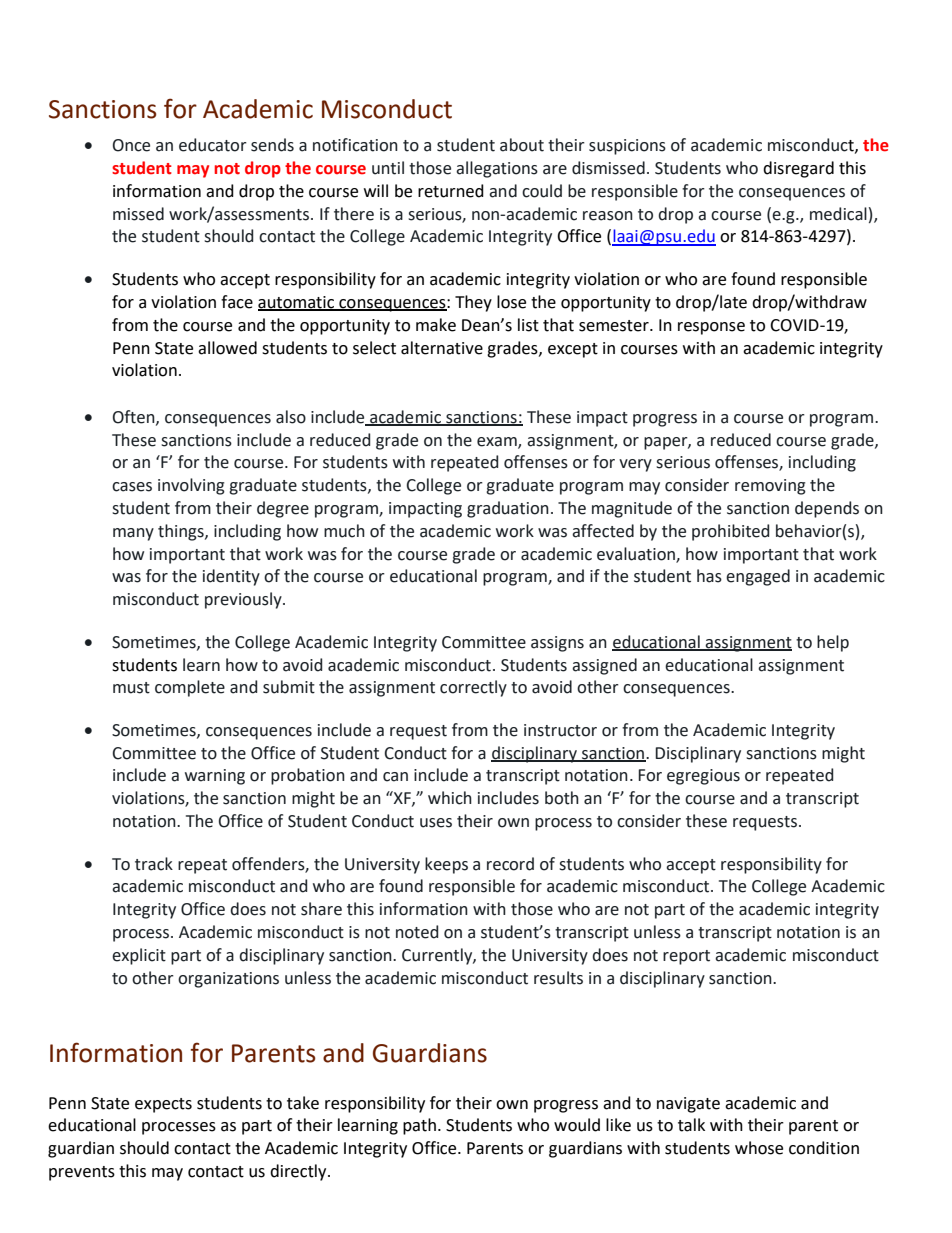 The image size is (952, 1233). I want to click on uses, so click(436, 823).
